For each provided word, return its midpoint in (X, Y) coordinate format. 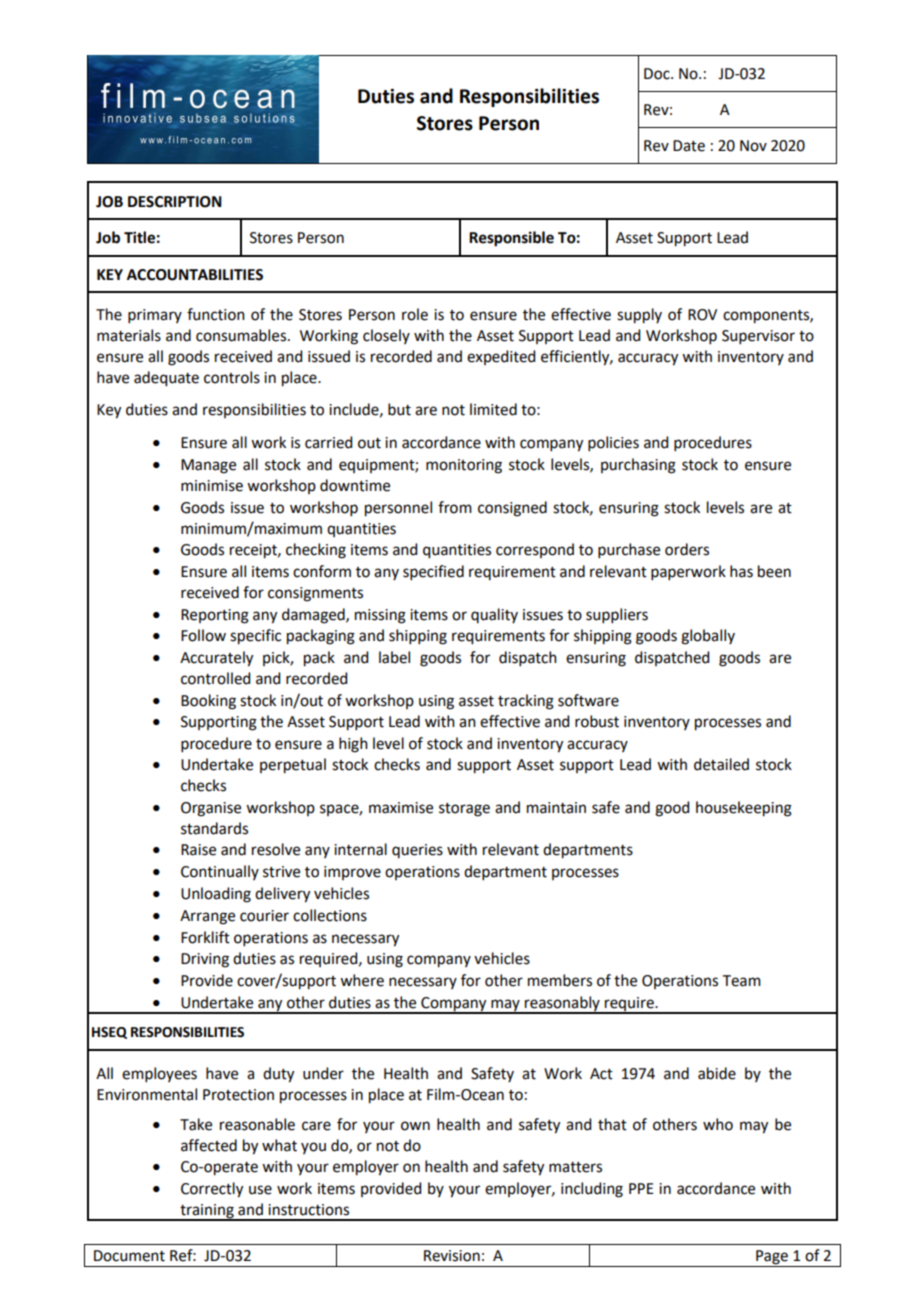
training (207, 1212)
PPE (641, 1188)
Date (689, 146)
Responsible (511, 239)
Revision (452, 1256)
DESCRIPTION (175, 202)
